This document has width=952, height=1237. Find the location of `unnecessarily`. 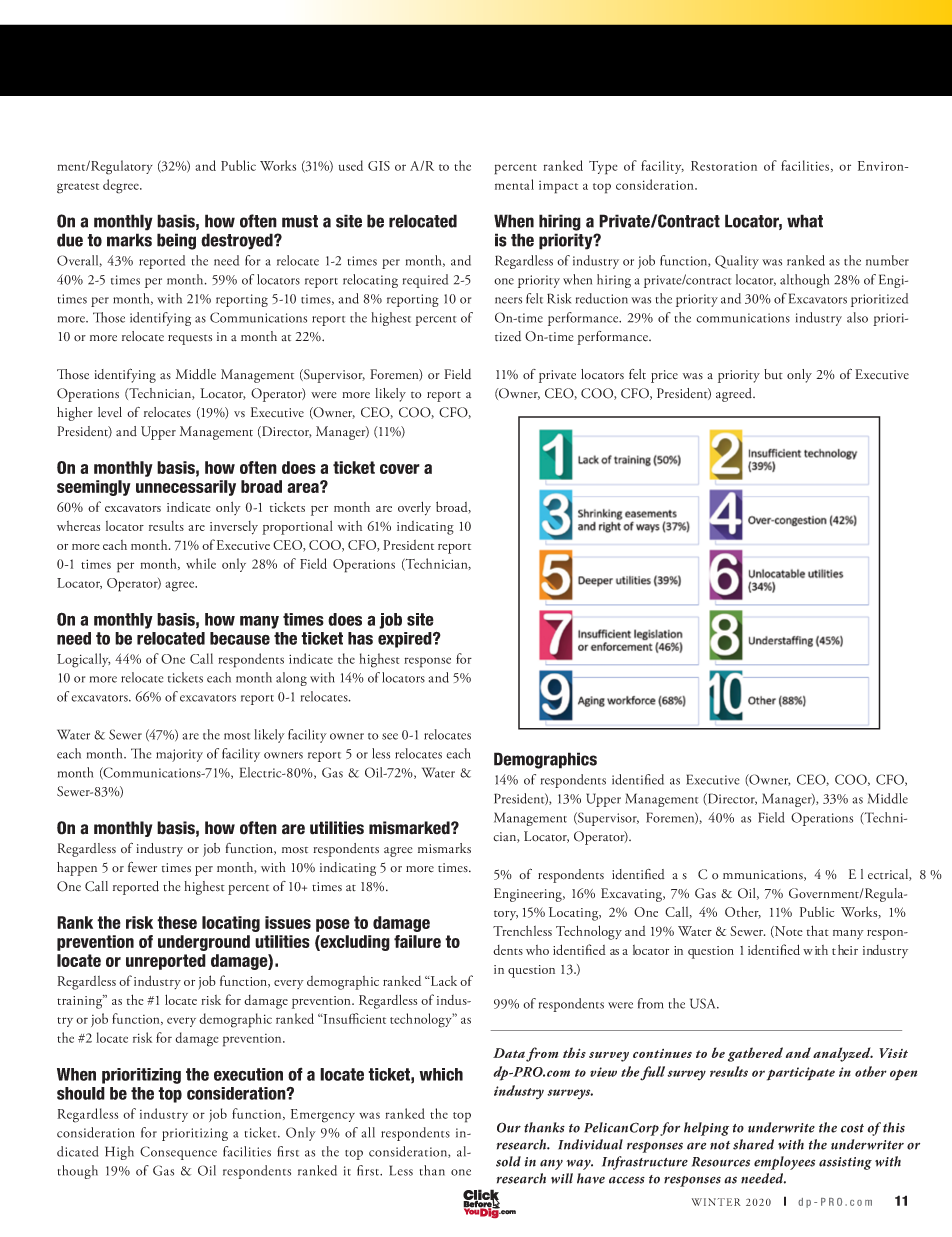

unnecessarily is located at coordinates (186, 488).
